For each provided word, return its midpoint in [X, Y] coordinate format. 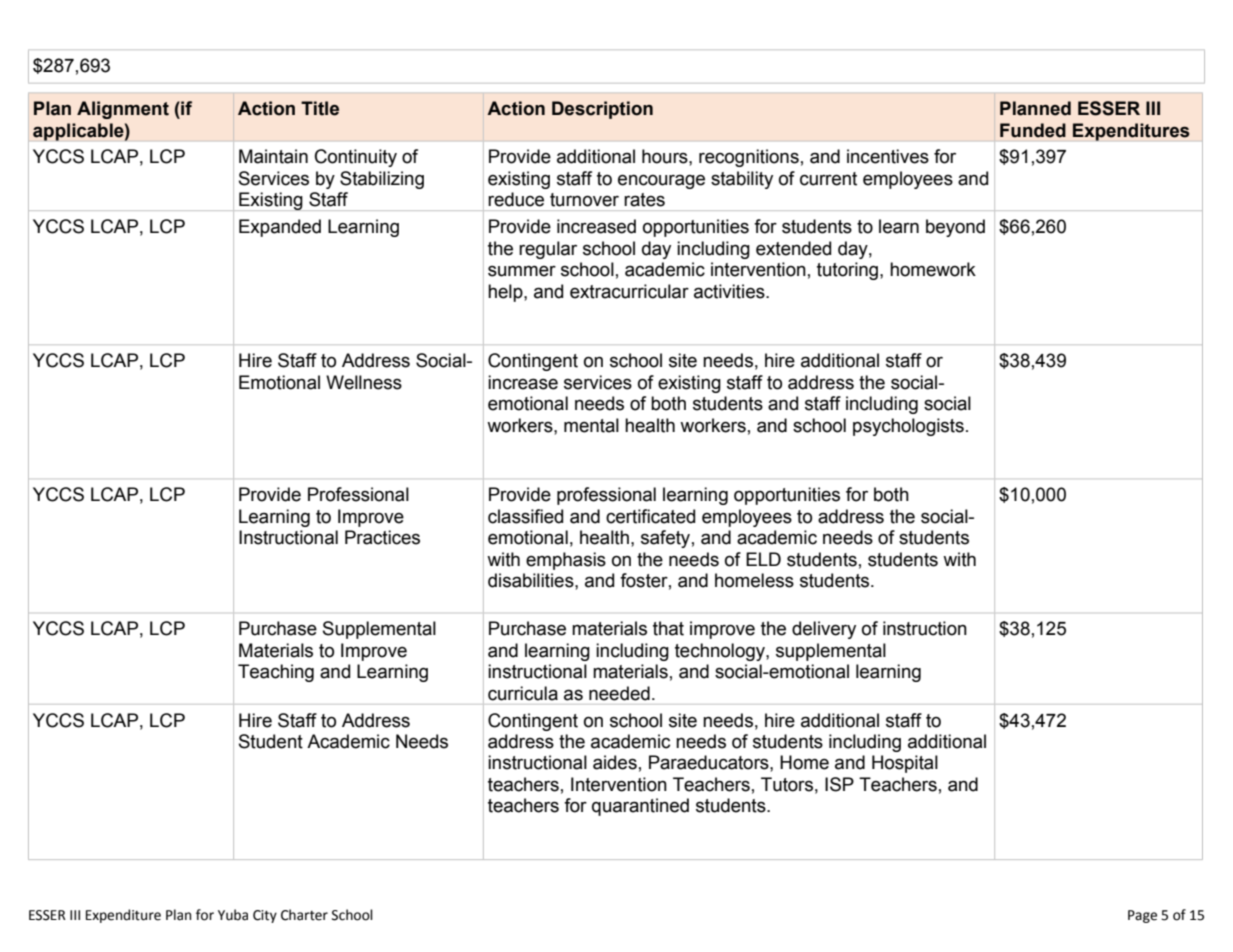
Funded [1033, 130]
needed [619, 693]
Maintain [273, 156]
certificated [650, 516]
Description [602, 110]
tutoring [849, 271]
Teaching [276, 673]
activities [730, 291]
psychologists [908, 427]
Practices [382, 537]
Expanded [280, 228]
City [265, 916]
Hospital [905, 764]
